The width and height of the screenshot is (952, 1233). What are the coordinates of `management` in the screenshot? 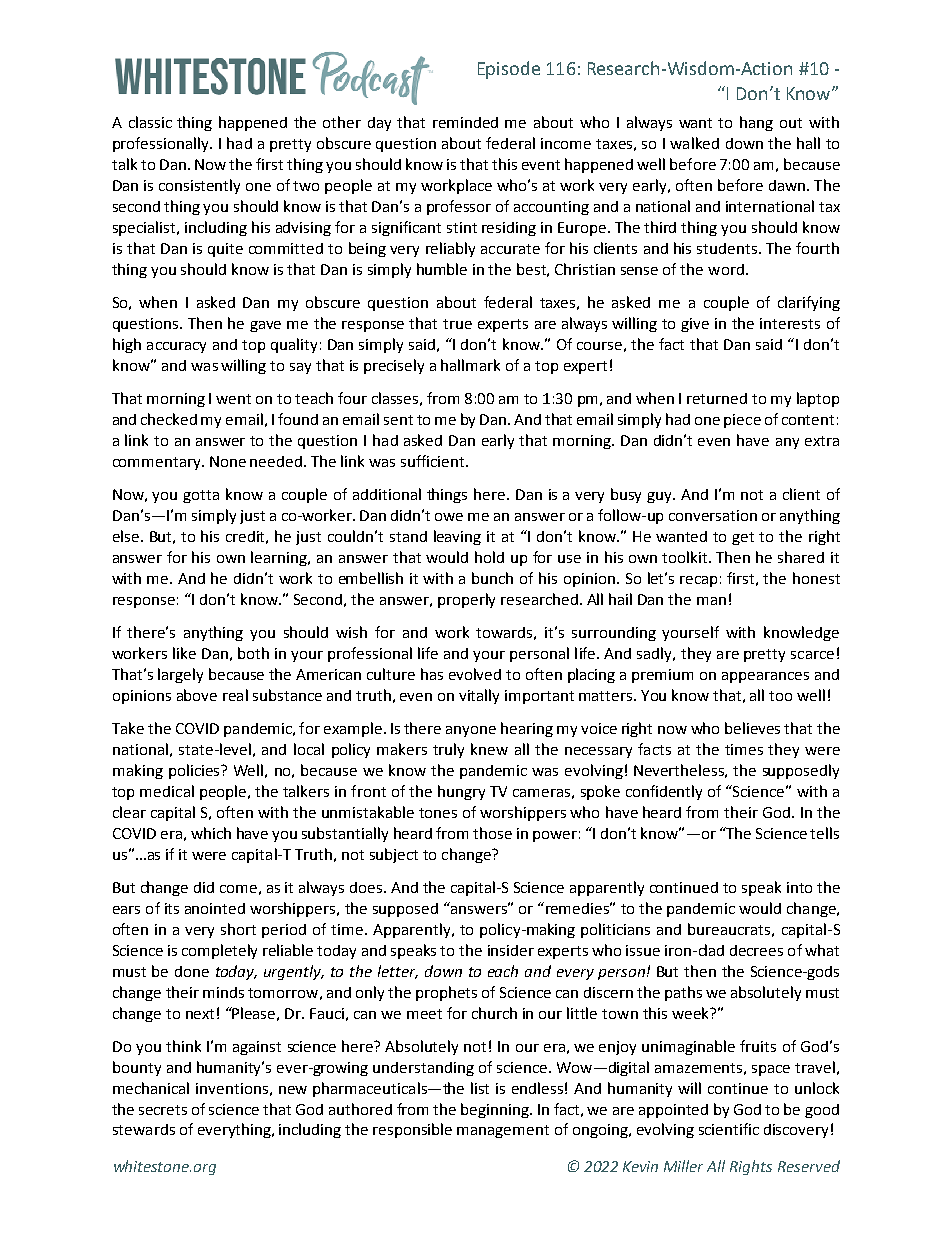 It's located at (503, 1131).
